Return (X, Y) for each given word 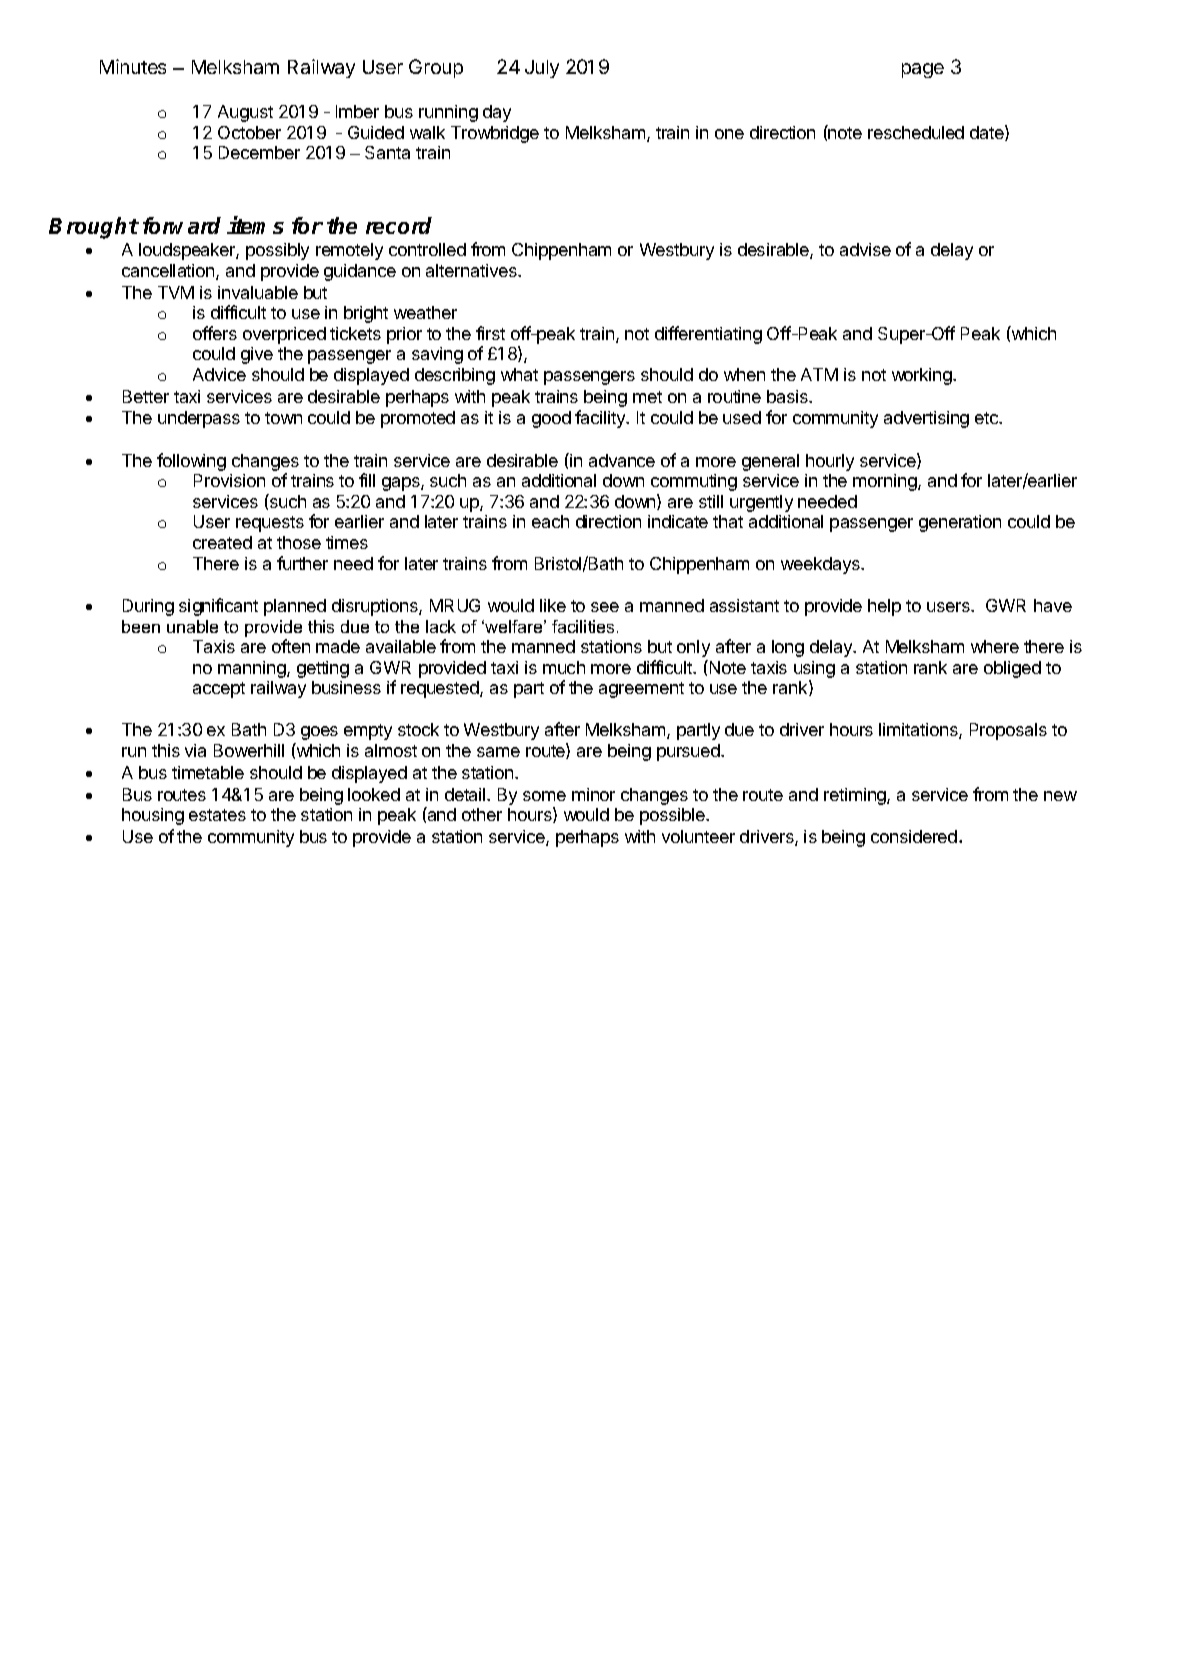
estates (217, 815)
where (995, 646)
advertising (926, 419)
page (923, 70)
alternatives (472, 270)
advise (865, 249)
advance (622, 460)
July (542, 69)
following (191, 462)
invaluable (258, 292)
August (245, 113)
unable (192, 626)
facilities (583, 626)
